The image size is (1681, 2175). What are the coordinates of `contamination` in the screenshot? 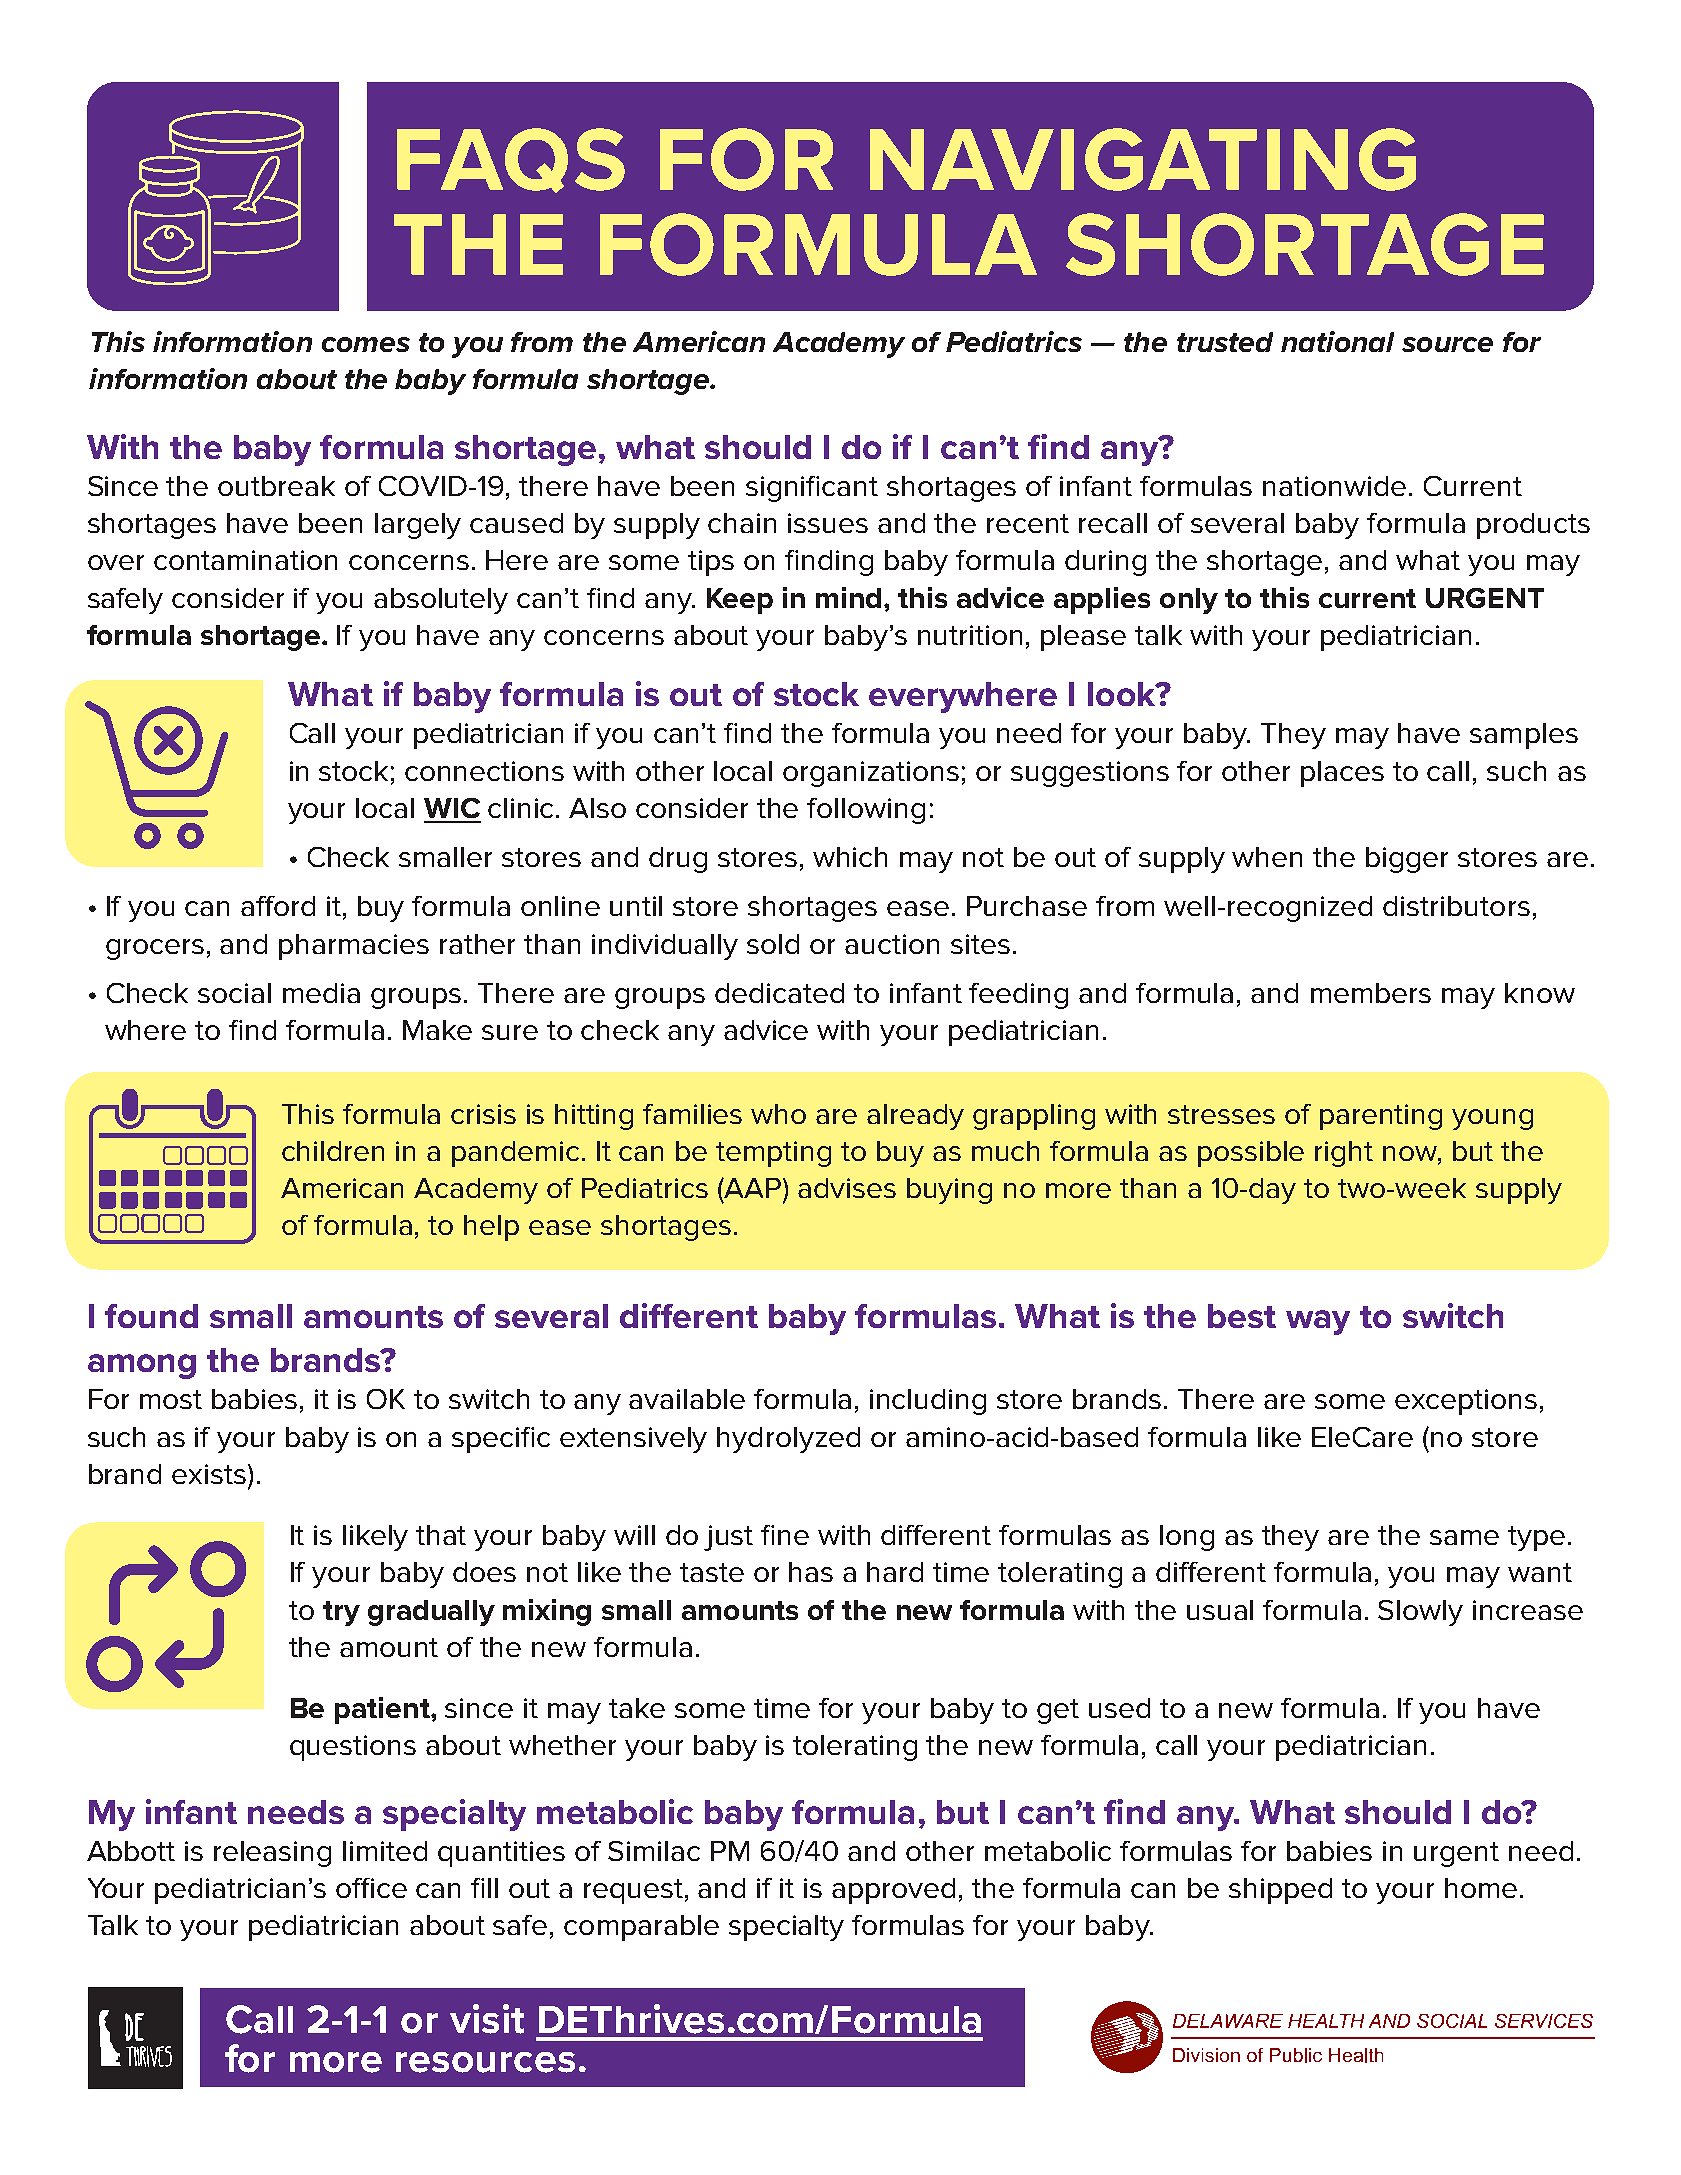 It's located at (245, 560).
